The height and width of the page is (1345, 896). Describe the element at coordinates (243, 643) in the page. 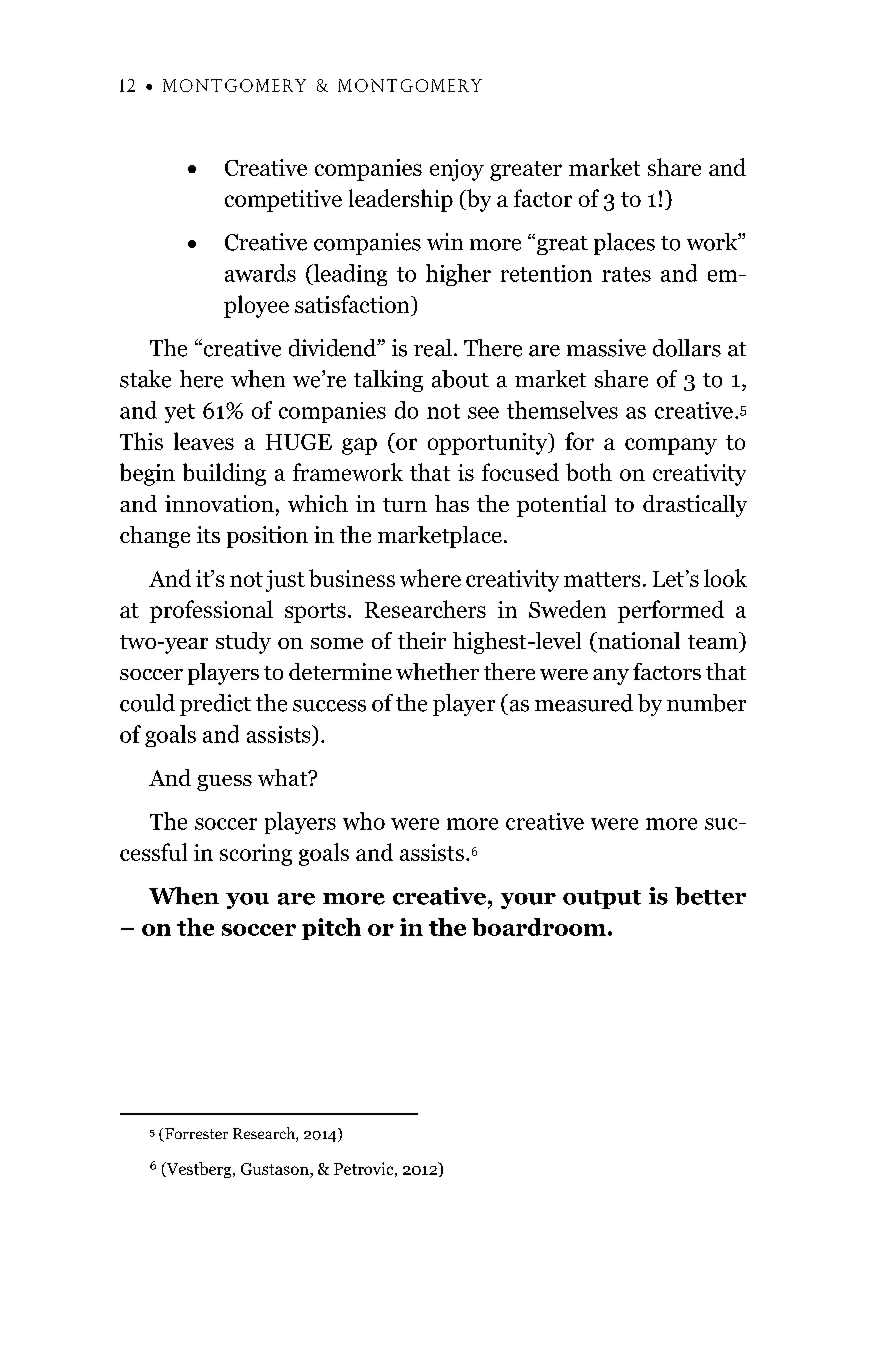

I see `study` at that location.
